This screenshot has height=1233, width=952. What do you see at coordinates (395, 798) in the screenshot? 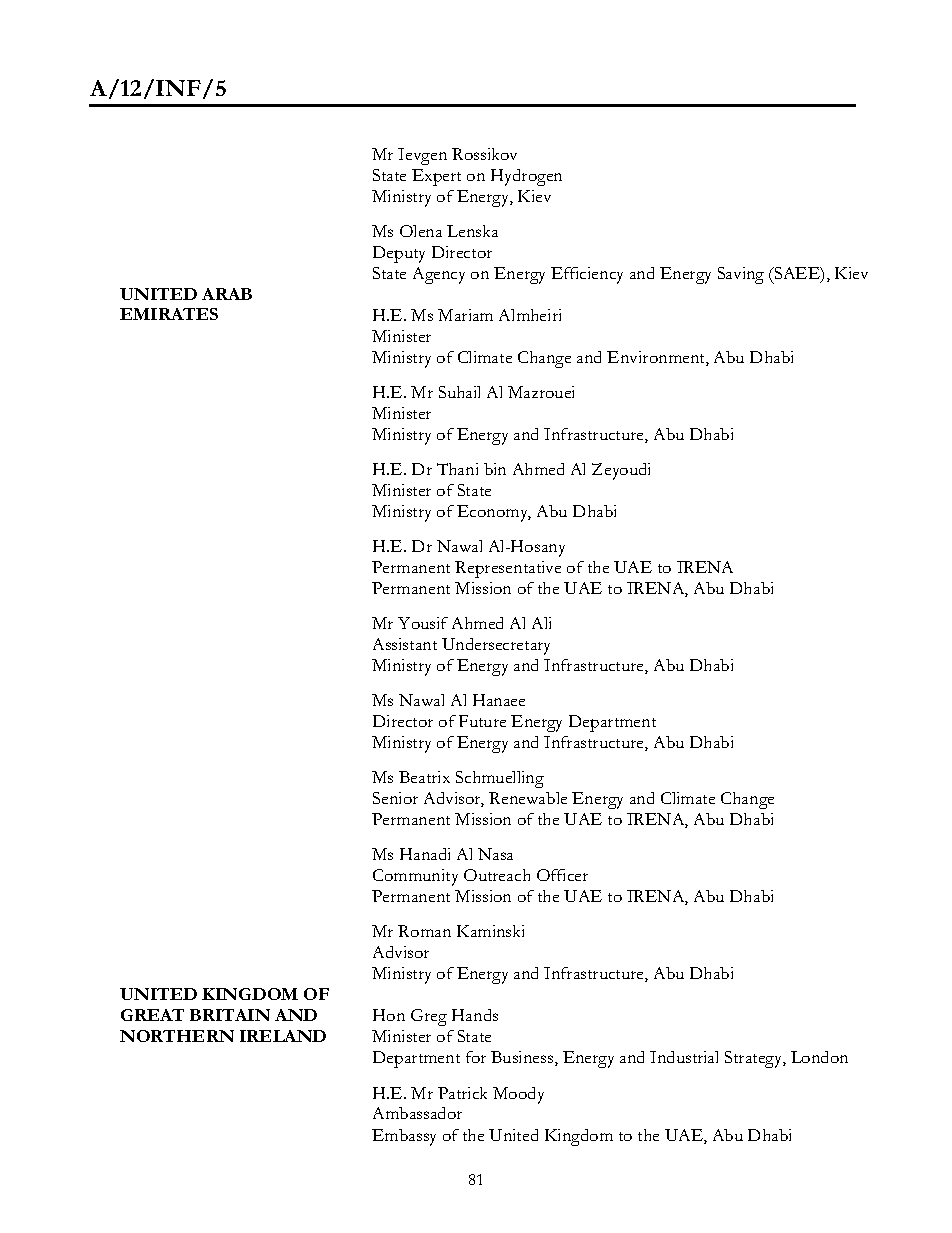
I see `Senior` at bounding box center [395, 798].
